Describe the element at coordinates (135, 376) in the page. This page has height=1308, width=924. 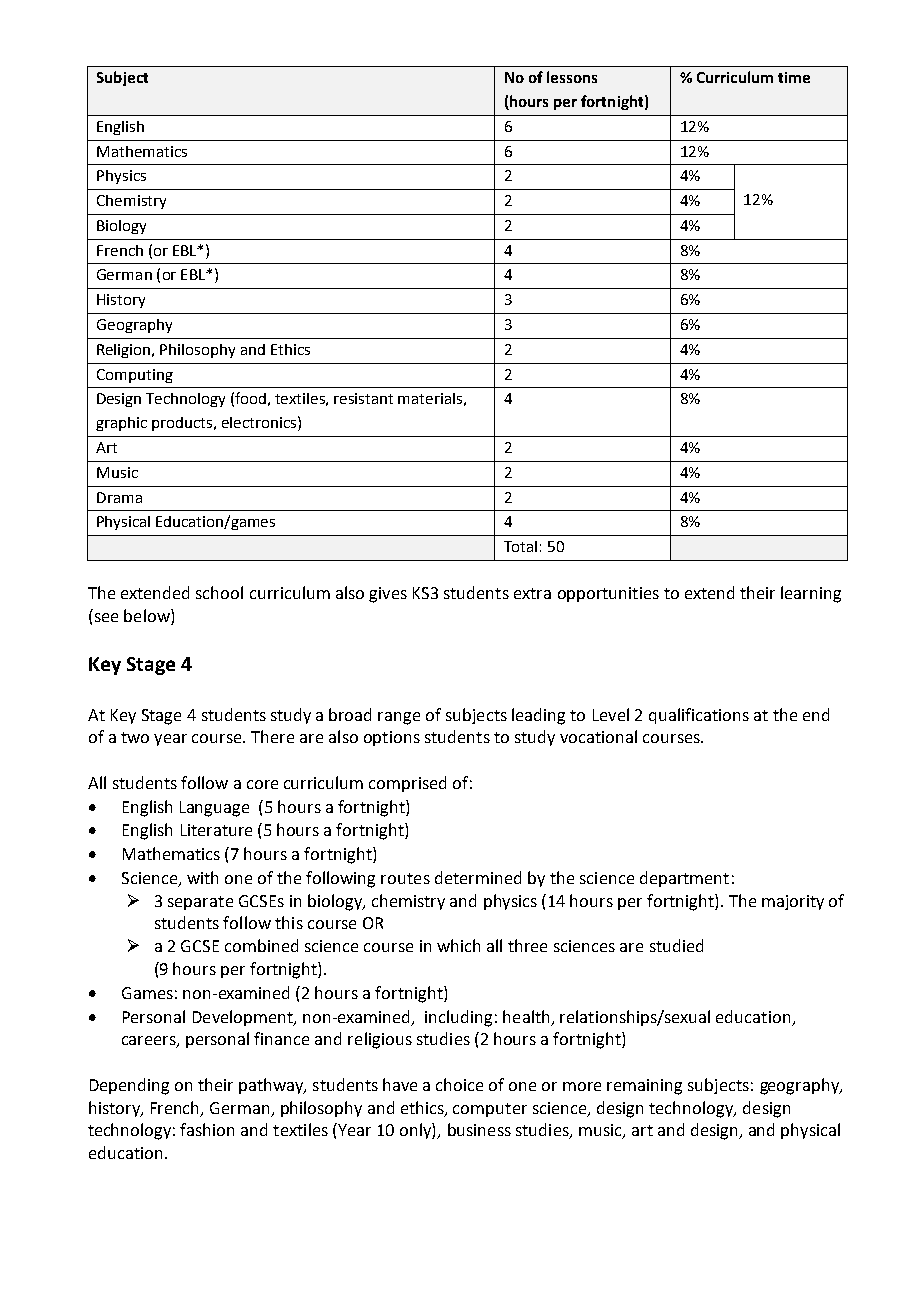
I see `Computing` at that location.
